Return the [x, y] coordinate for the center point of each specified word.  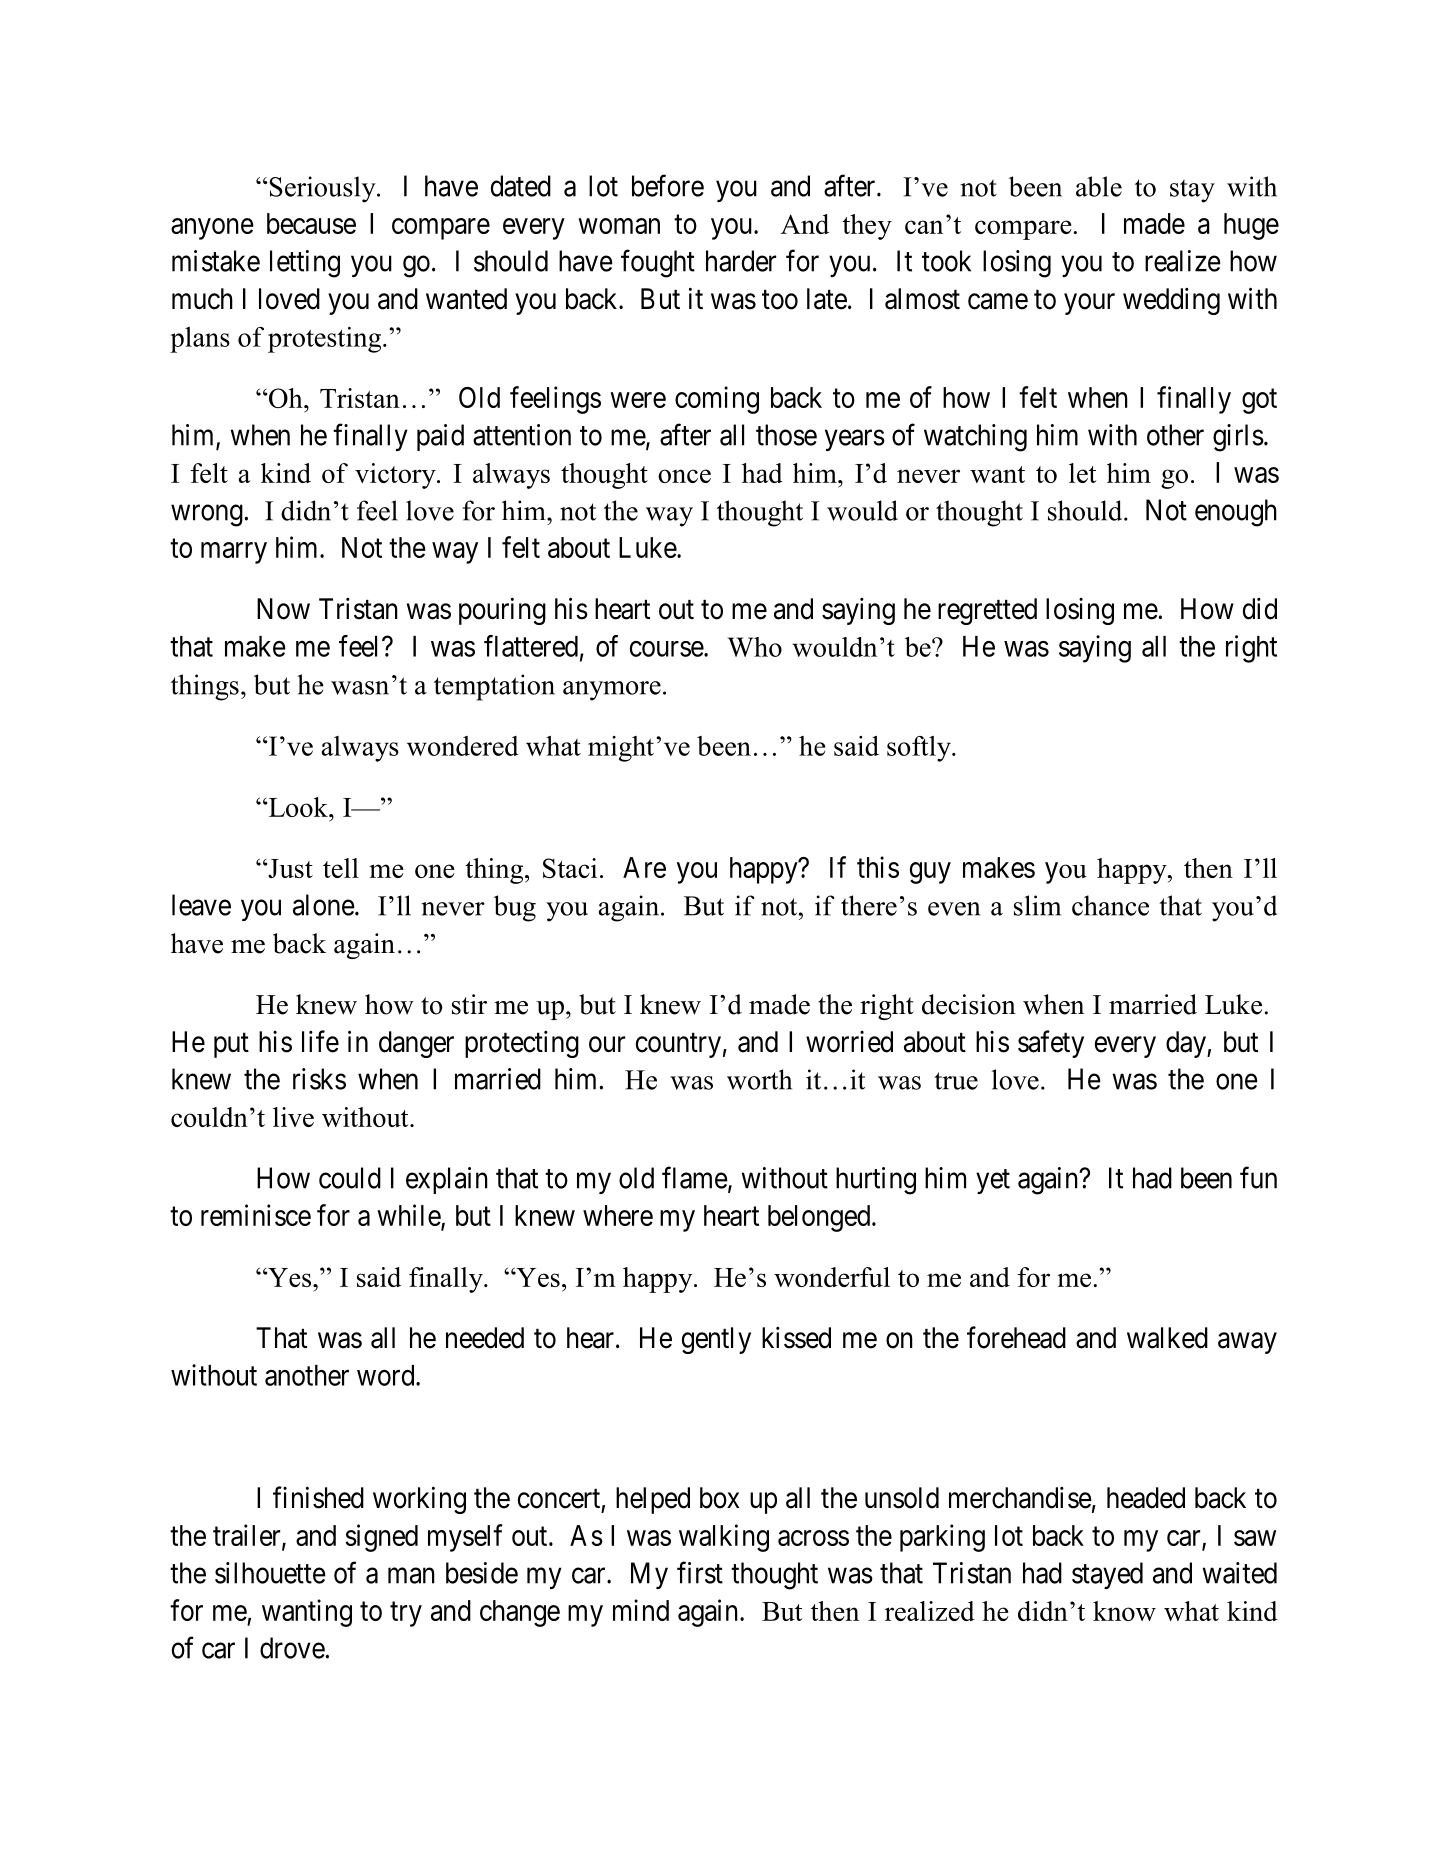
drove [292, 1648]
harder [741, 261]
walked [1167, 1338]
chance [1110, 905]
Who [755, 647]
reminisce [256, 1215]
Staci [570, 868]
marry [234, 553]
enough [1236, 513]
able [1099, 186]
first [700, 1572]
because [311, 223]
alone [324, 905]
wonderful [832, 1277]
